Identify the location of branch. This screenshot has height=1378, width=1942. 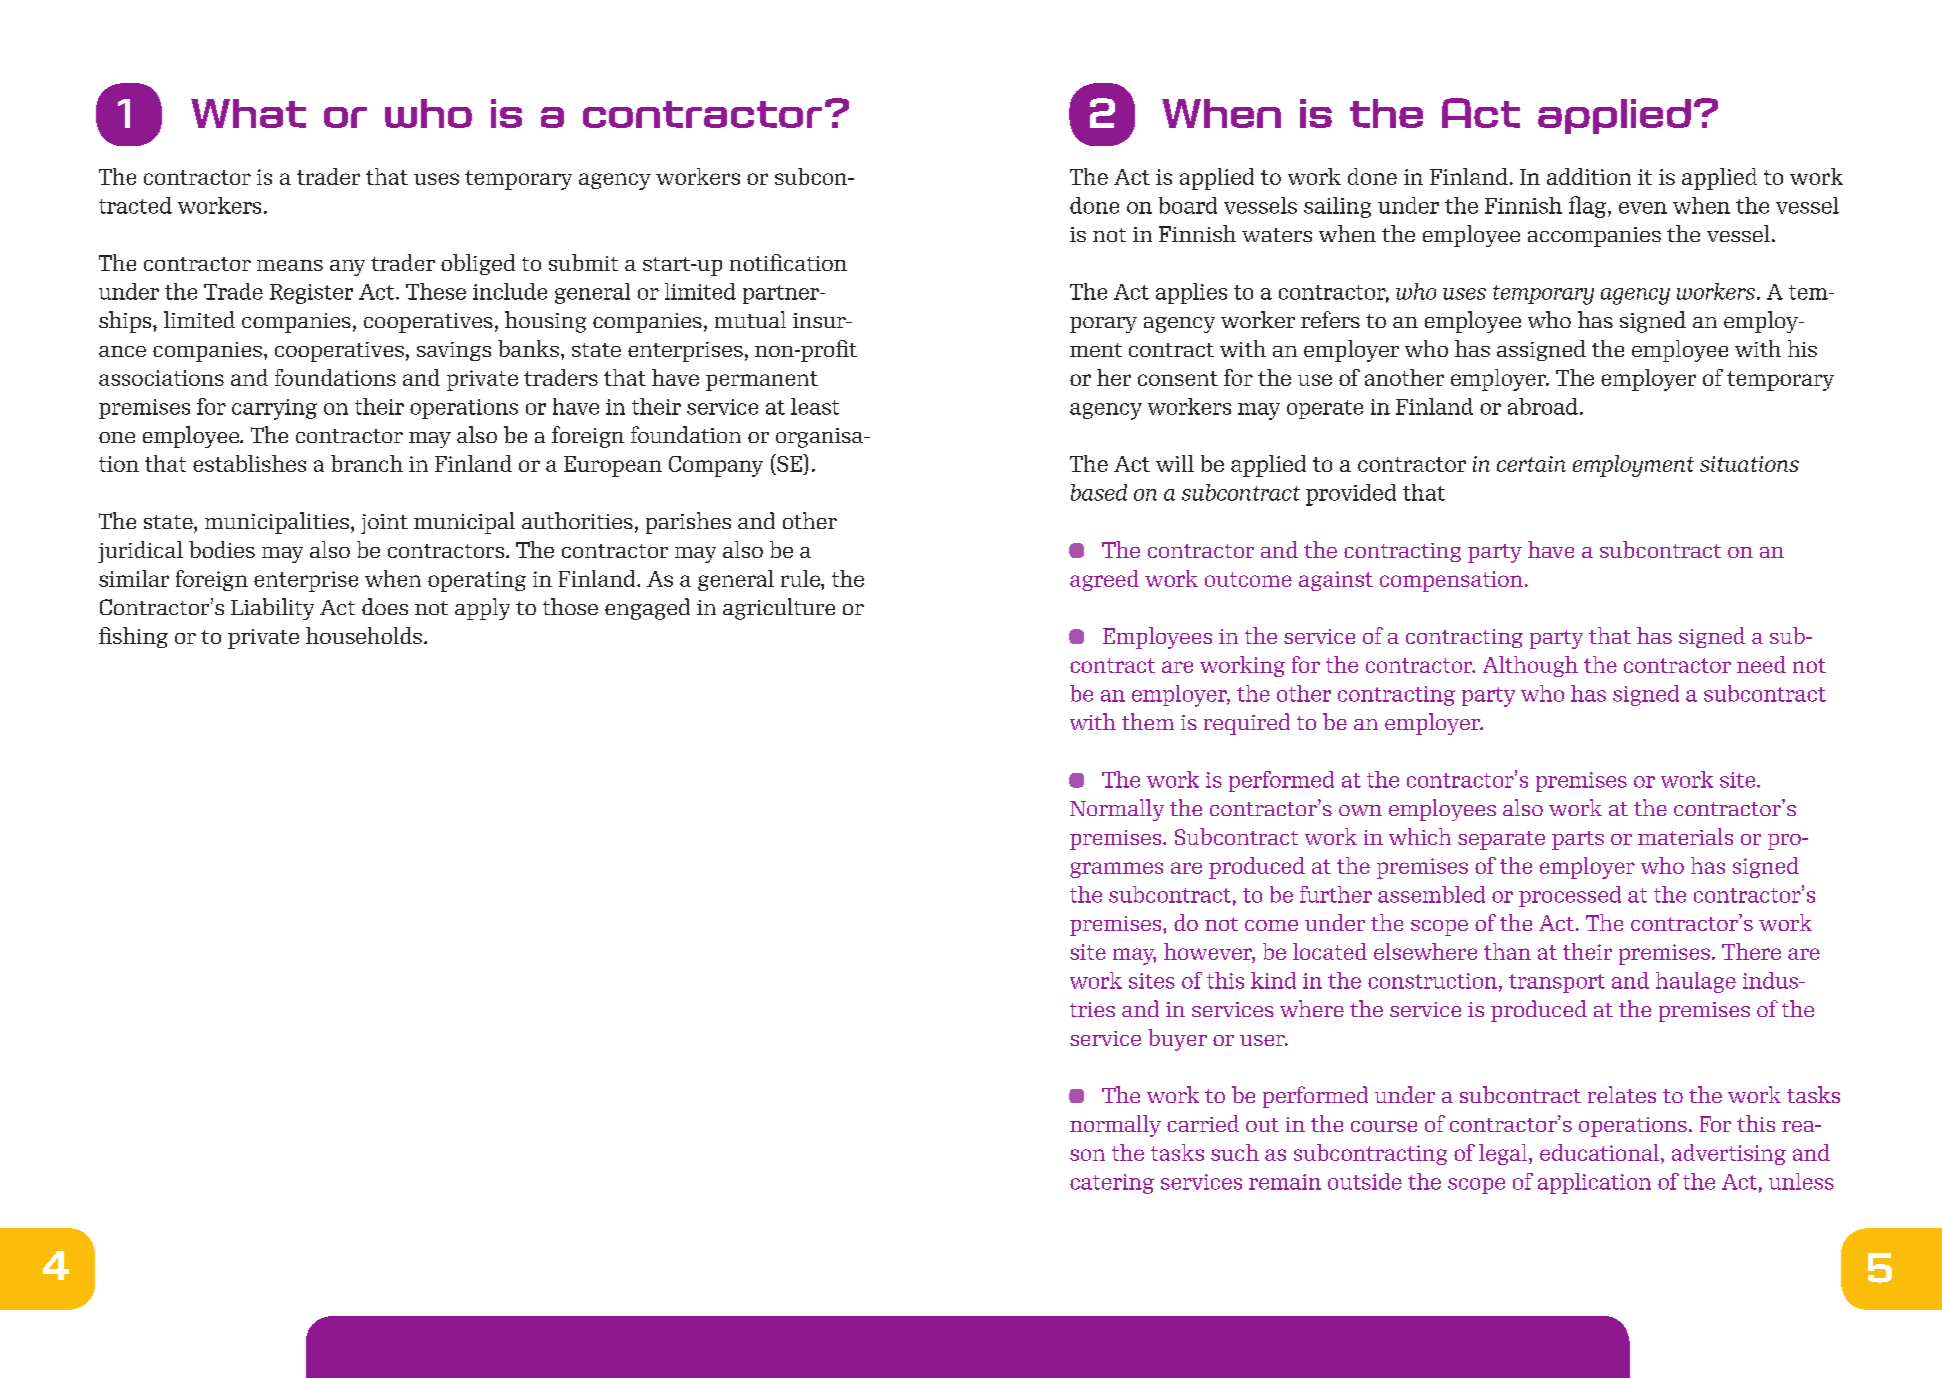
(367, 463).
